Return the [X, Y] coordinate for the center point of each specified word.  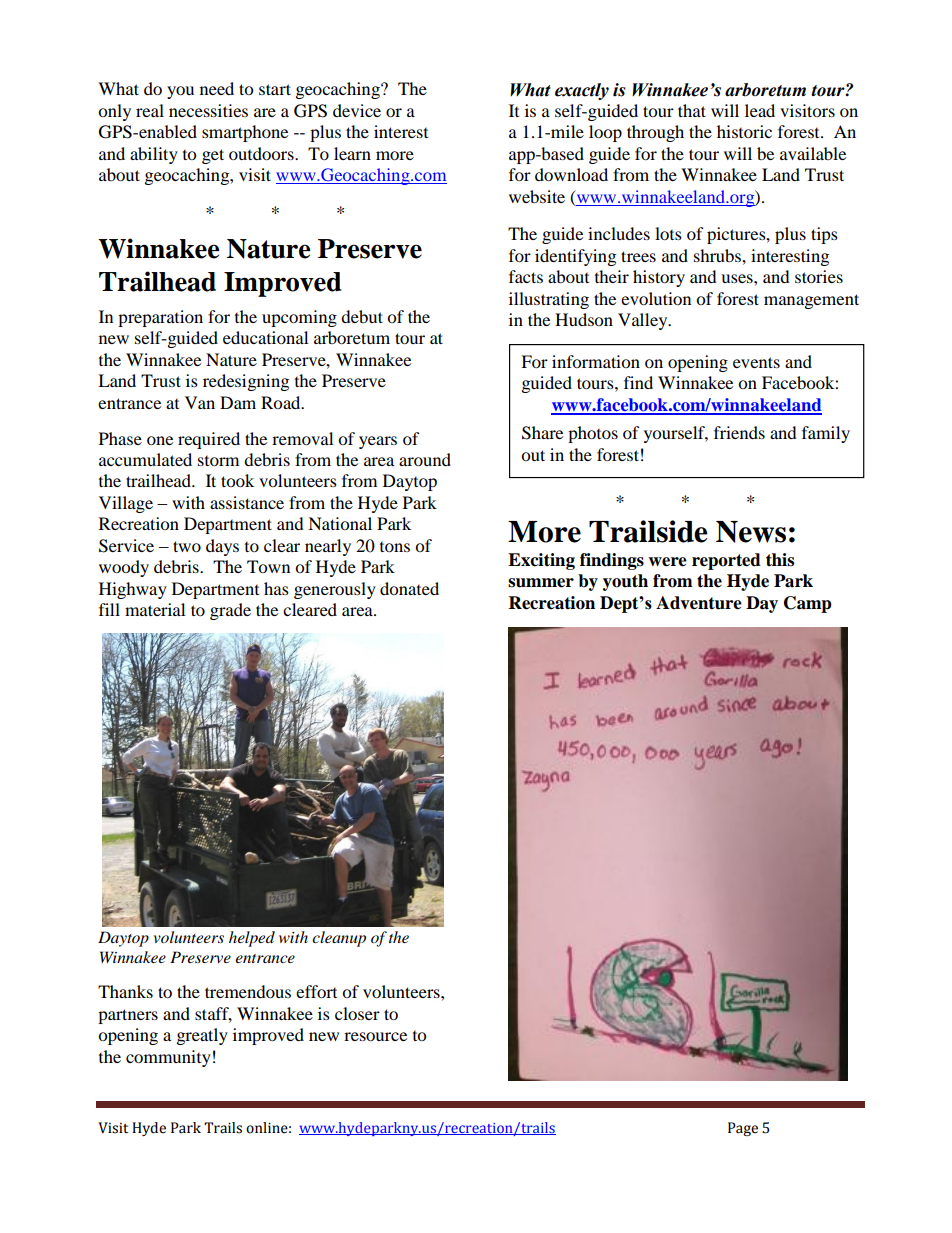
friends [739, 432]
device [357, 110]
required [209, 440]
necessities [208, 110]
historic [744, 131]
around [425, 459]
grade [230, 611]
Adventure [699, 603]
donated [409, 588]
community [168, 1058]
